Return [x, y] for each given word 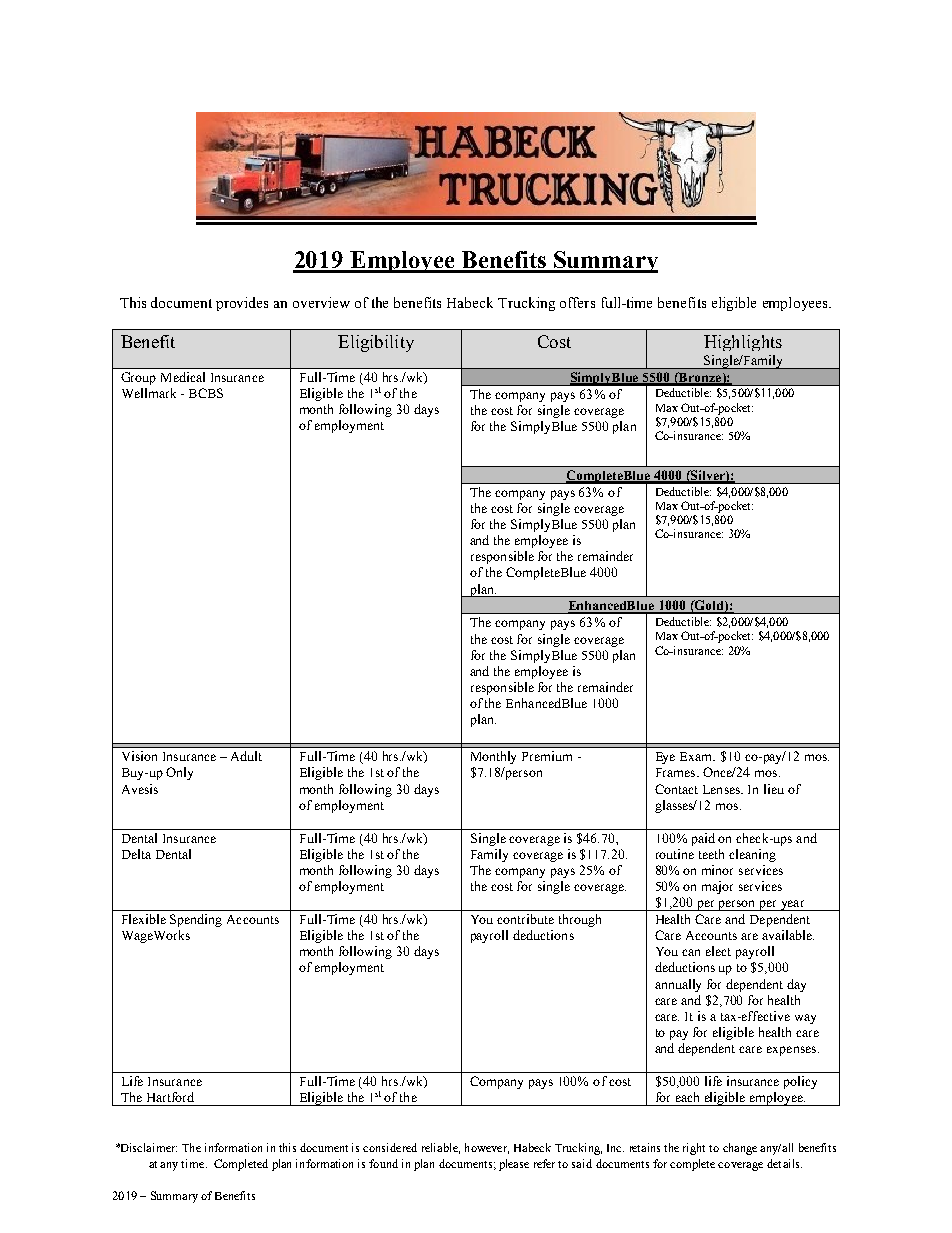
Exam [697, 756]
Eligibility [376, 343]
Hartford [170, 1097]
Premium [547, 756]
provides [242, 304]
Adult [246, 756]
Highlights [743, 343]
